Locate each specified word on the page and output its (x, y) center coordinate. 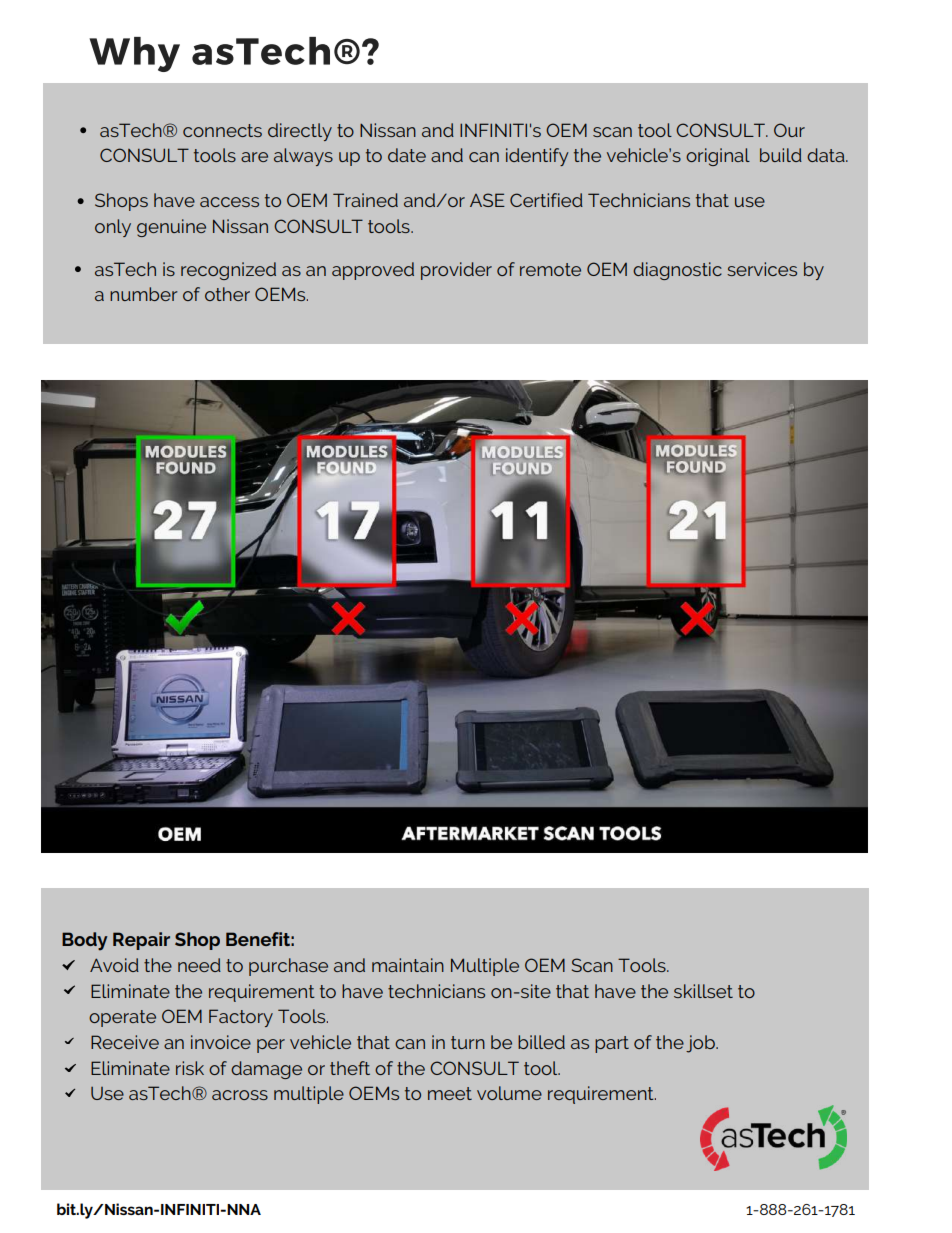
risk (190, 1068)
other (227, 294)
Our (789, 130)
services (762, 269)
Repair (141, 941)
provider (456, 271)
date (407, 155)
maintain (408, 965)
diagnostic (677, 271)
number (144, 294)
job (701, 1044)
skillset (703, 991)
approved (373, 271)
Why (134, 54)
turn (468, 1042)
